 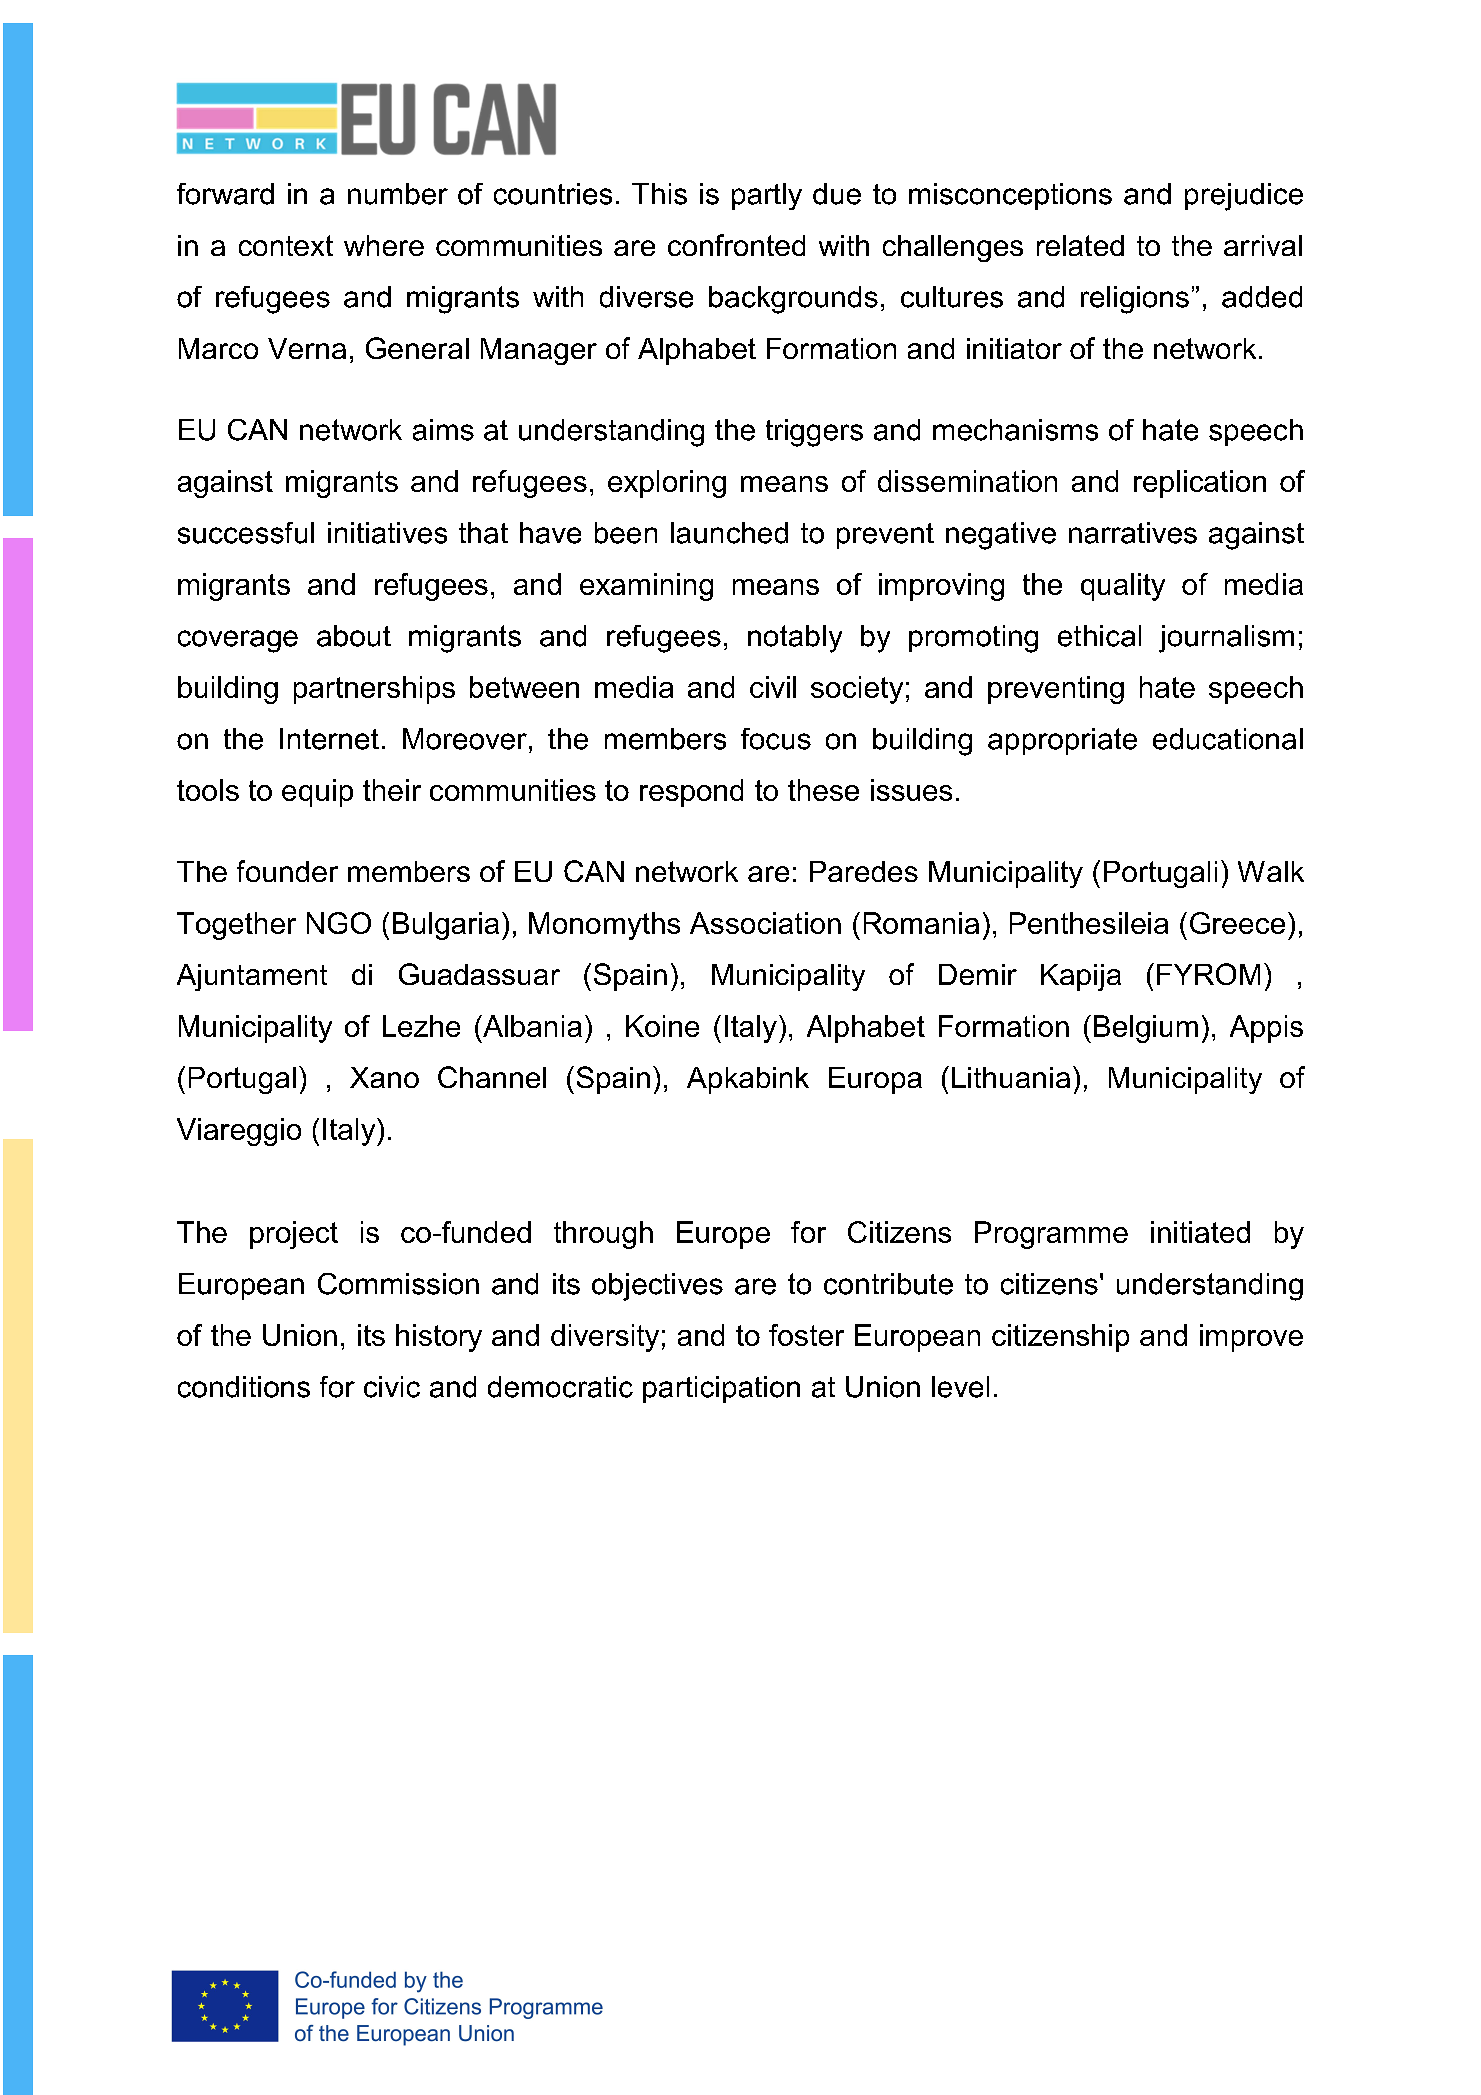 I want to click on notably, so click(x=795, y=639).
